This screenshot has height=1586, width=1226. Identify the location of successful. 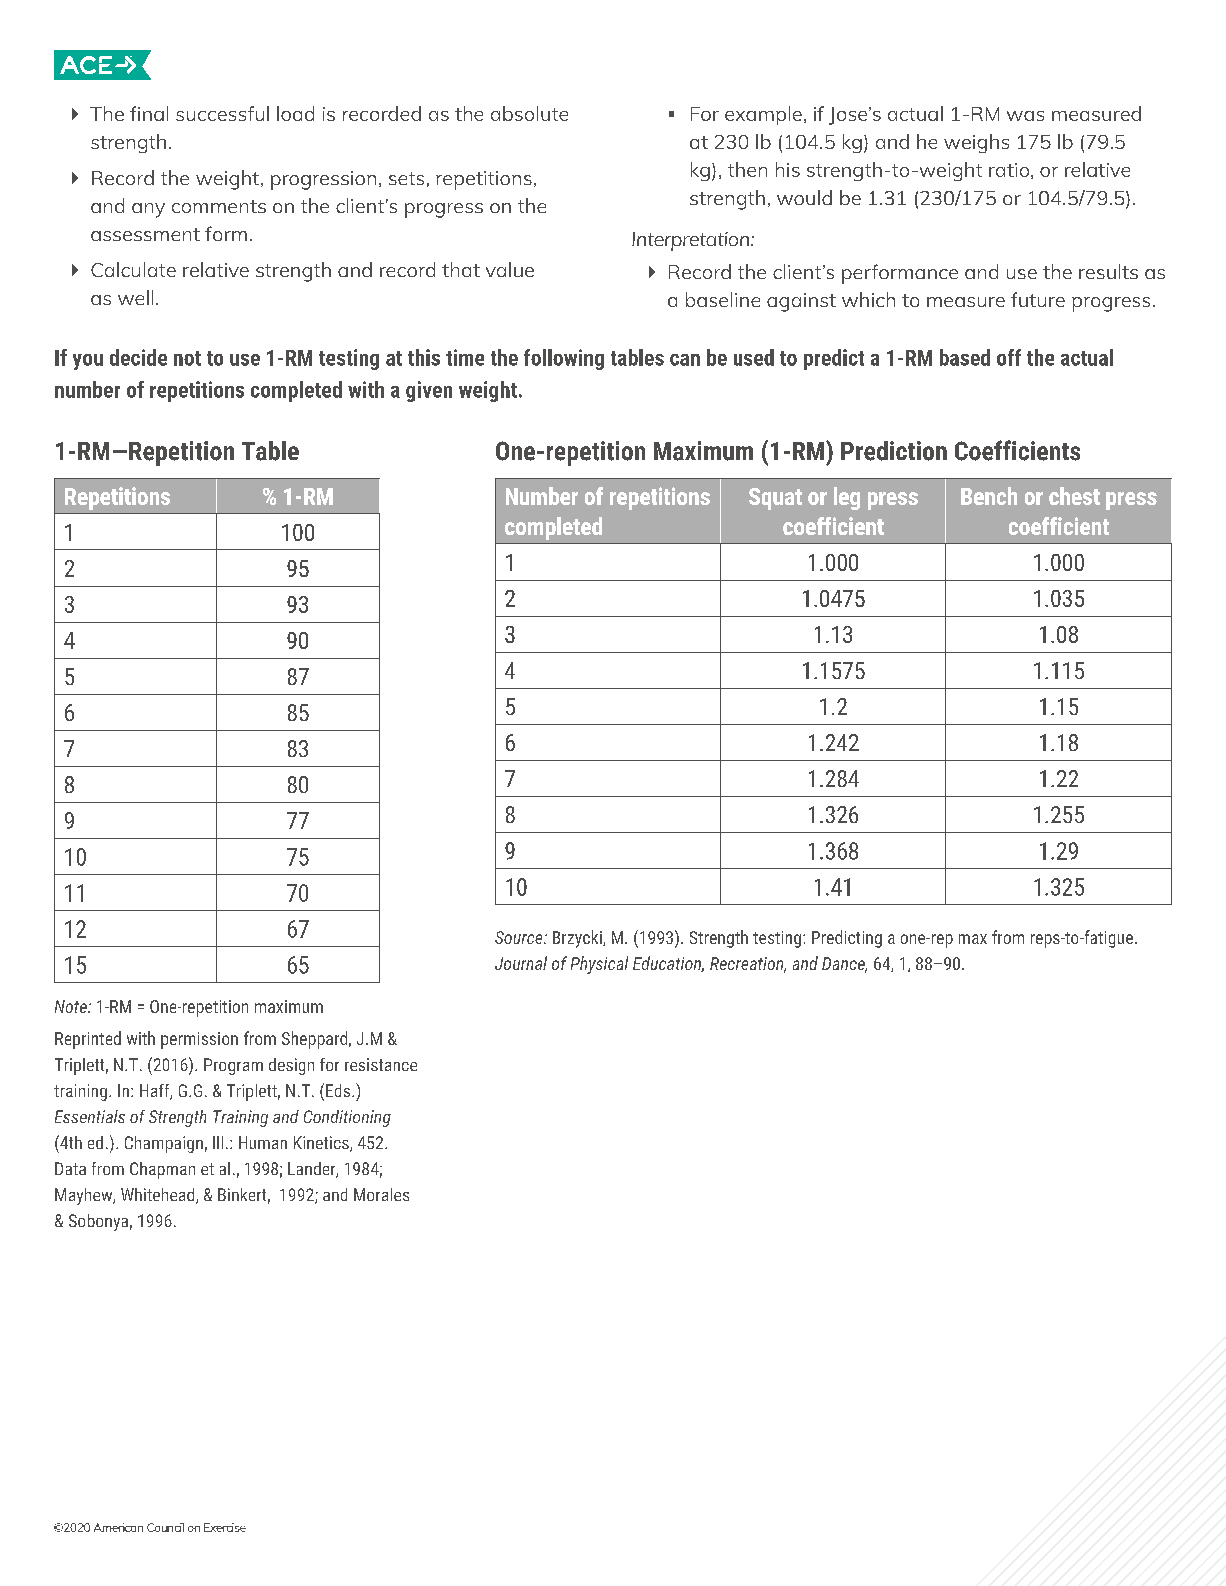
(222, 113).
